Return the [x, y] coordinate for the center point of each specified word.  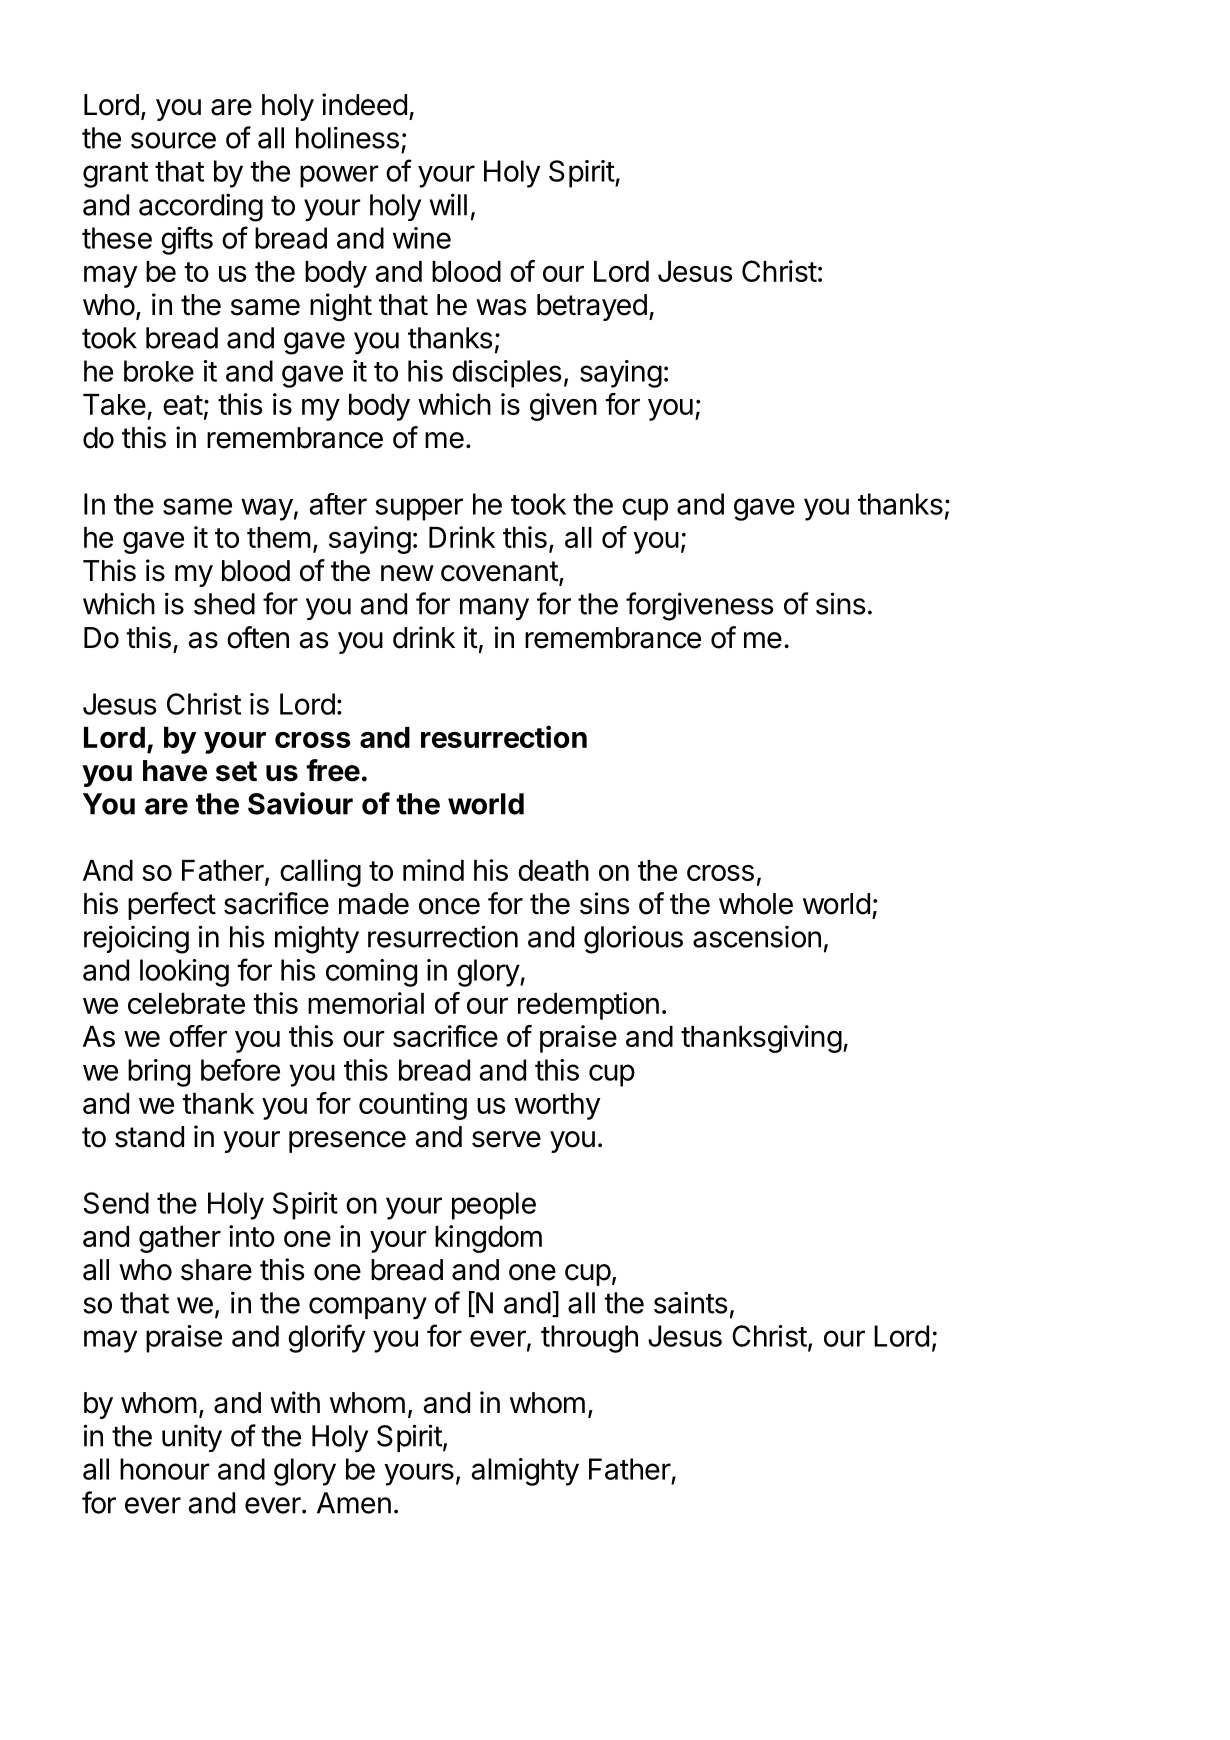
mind [433, 870]
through [589, 1339]
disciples [506, 374]
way [267, 509]
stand [149, 1137]
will [448, 204]
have [175, 771]
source [173, 140]
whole [756, 904]
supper [419, 509]
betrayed [592, 307]
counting [413, 1106]
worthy [558, 1106]
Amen [354, 1503]
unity [192, 1438]
